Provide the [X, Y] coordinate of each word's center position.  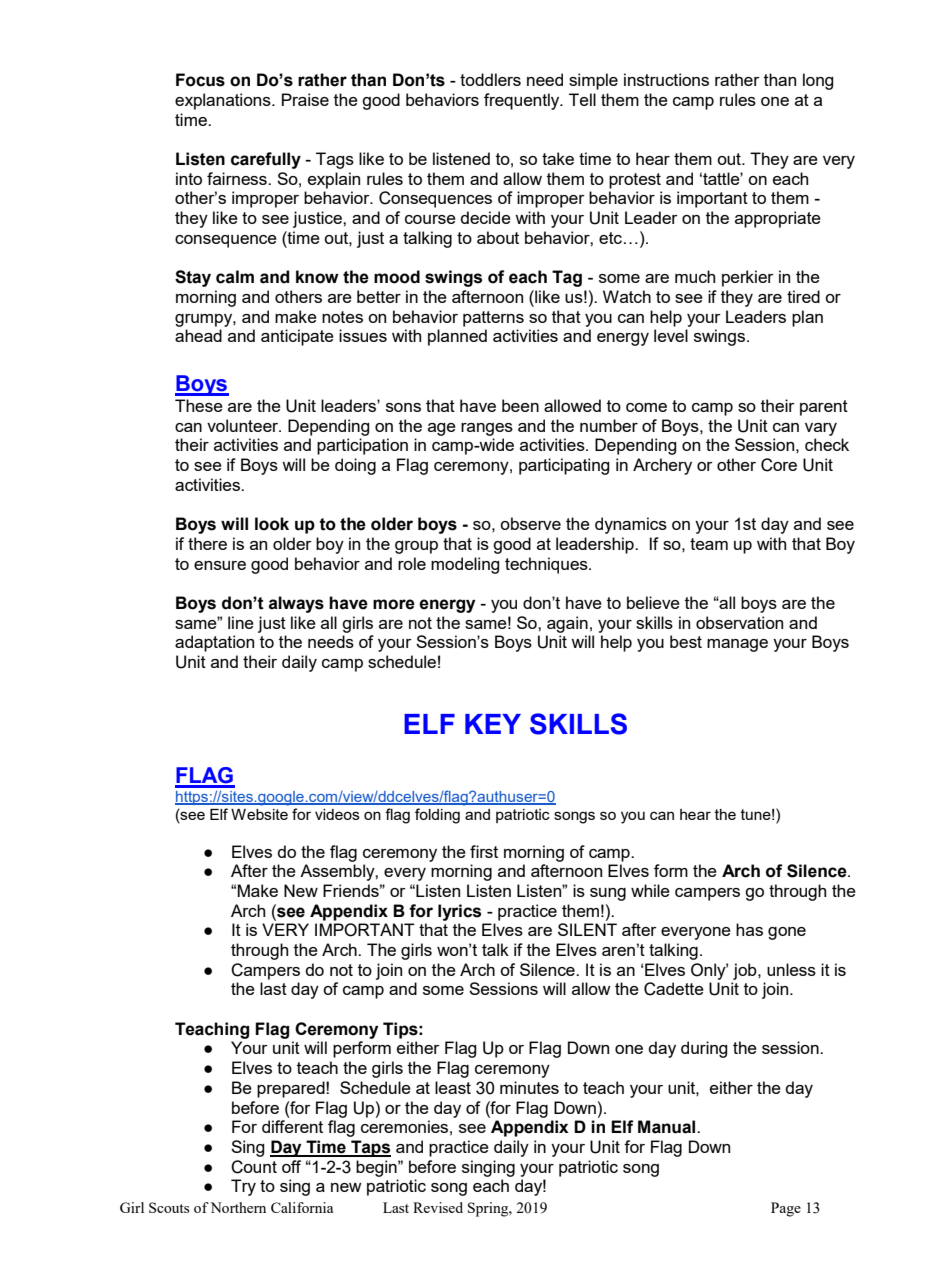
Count [254, 1167]
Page [786, 1209]
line [241, 622]
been [520, 405]
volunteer [244, 425]
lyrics [459, 912]
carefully [266, 160]
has [749, 929]
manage [737, 645]
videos [337, 814]
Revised [438, 1207]
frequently [523, 101]
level [671, 335]
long [818, 81]
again [567, 624]
